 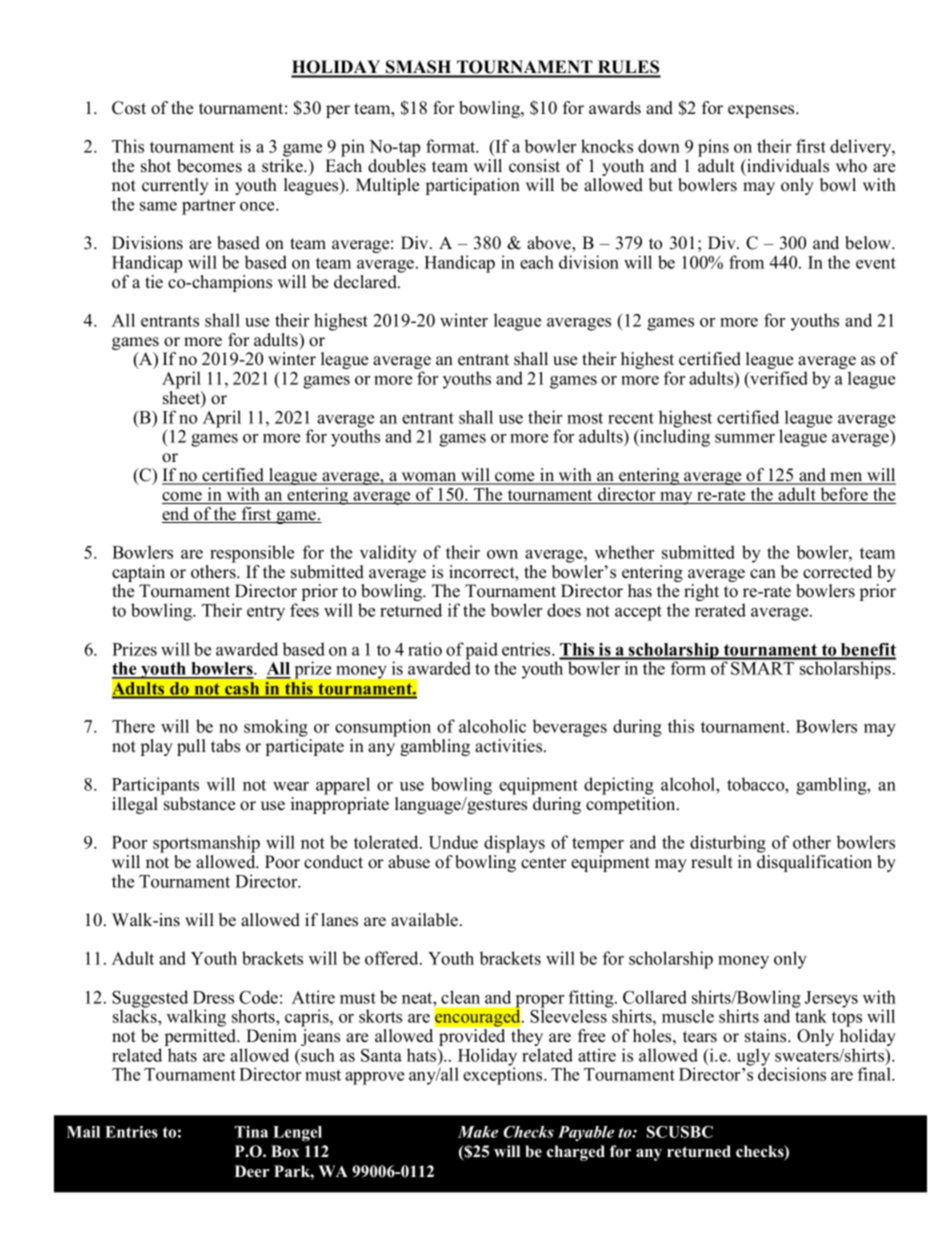 I want to click on verified, so click(x=778, y=379).
